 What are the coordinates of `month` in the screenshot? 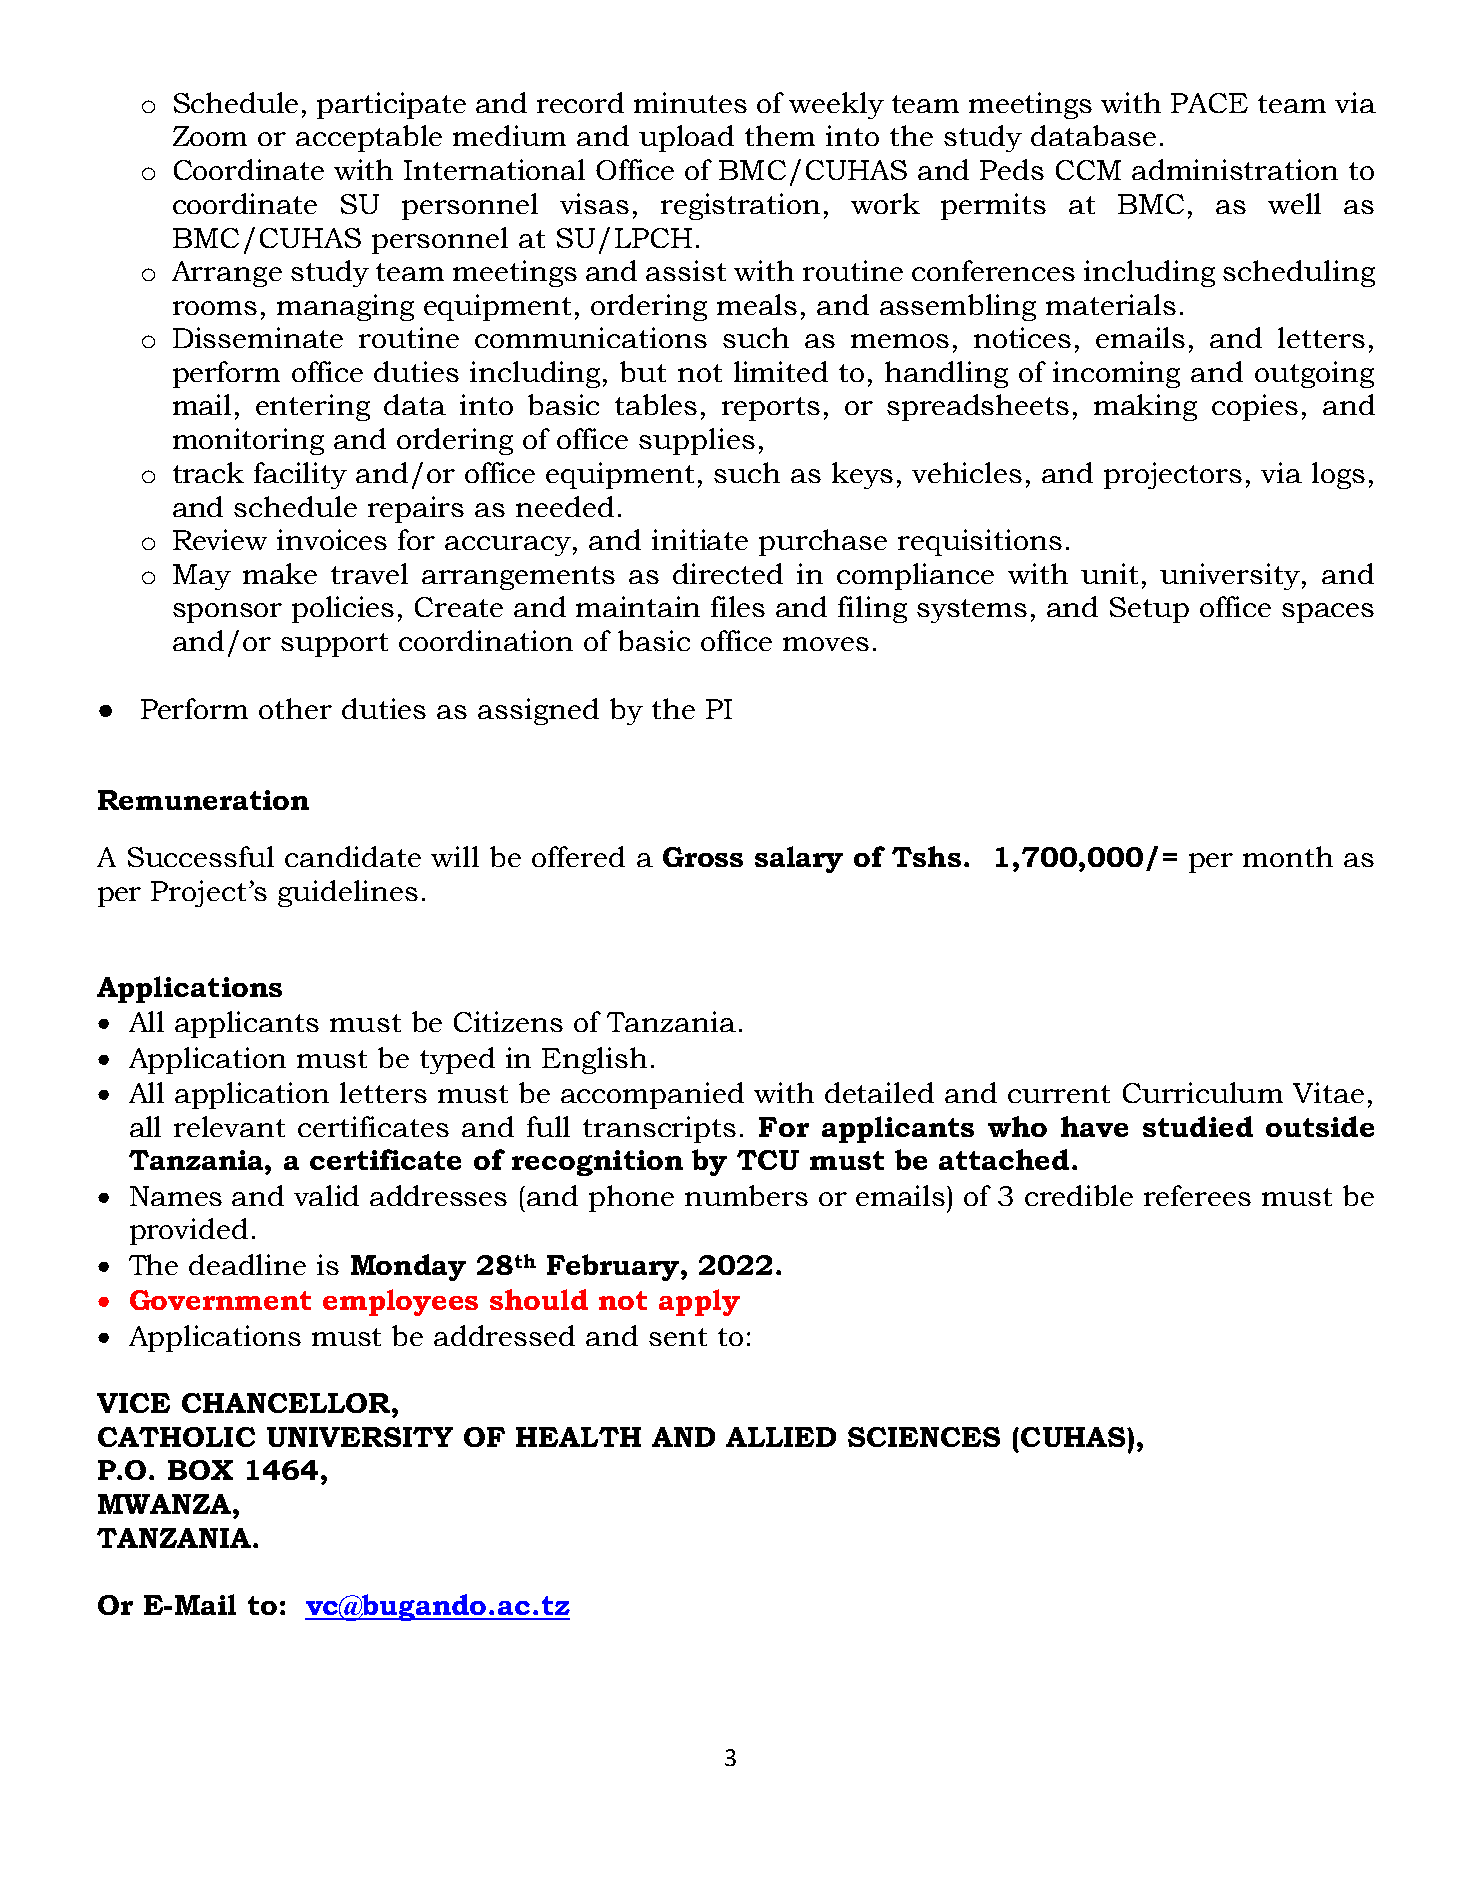 It's located at (1288, 856).
